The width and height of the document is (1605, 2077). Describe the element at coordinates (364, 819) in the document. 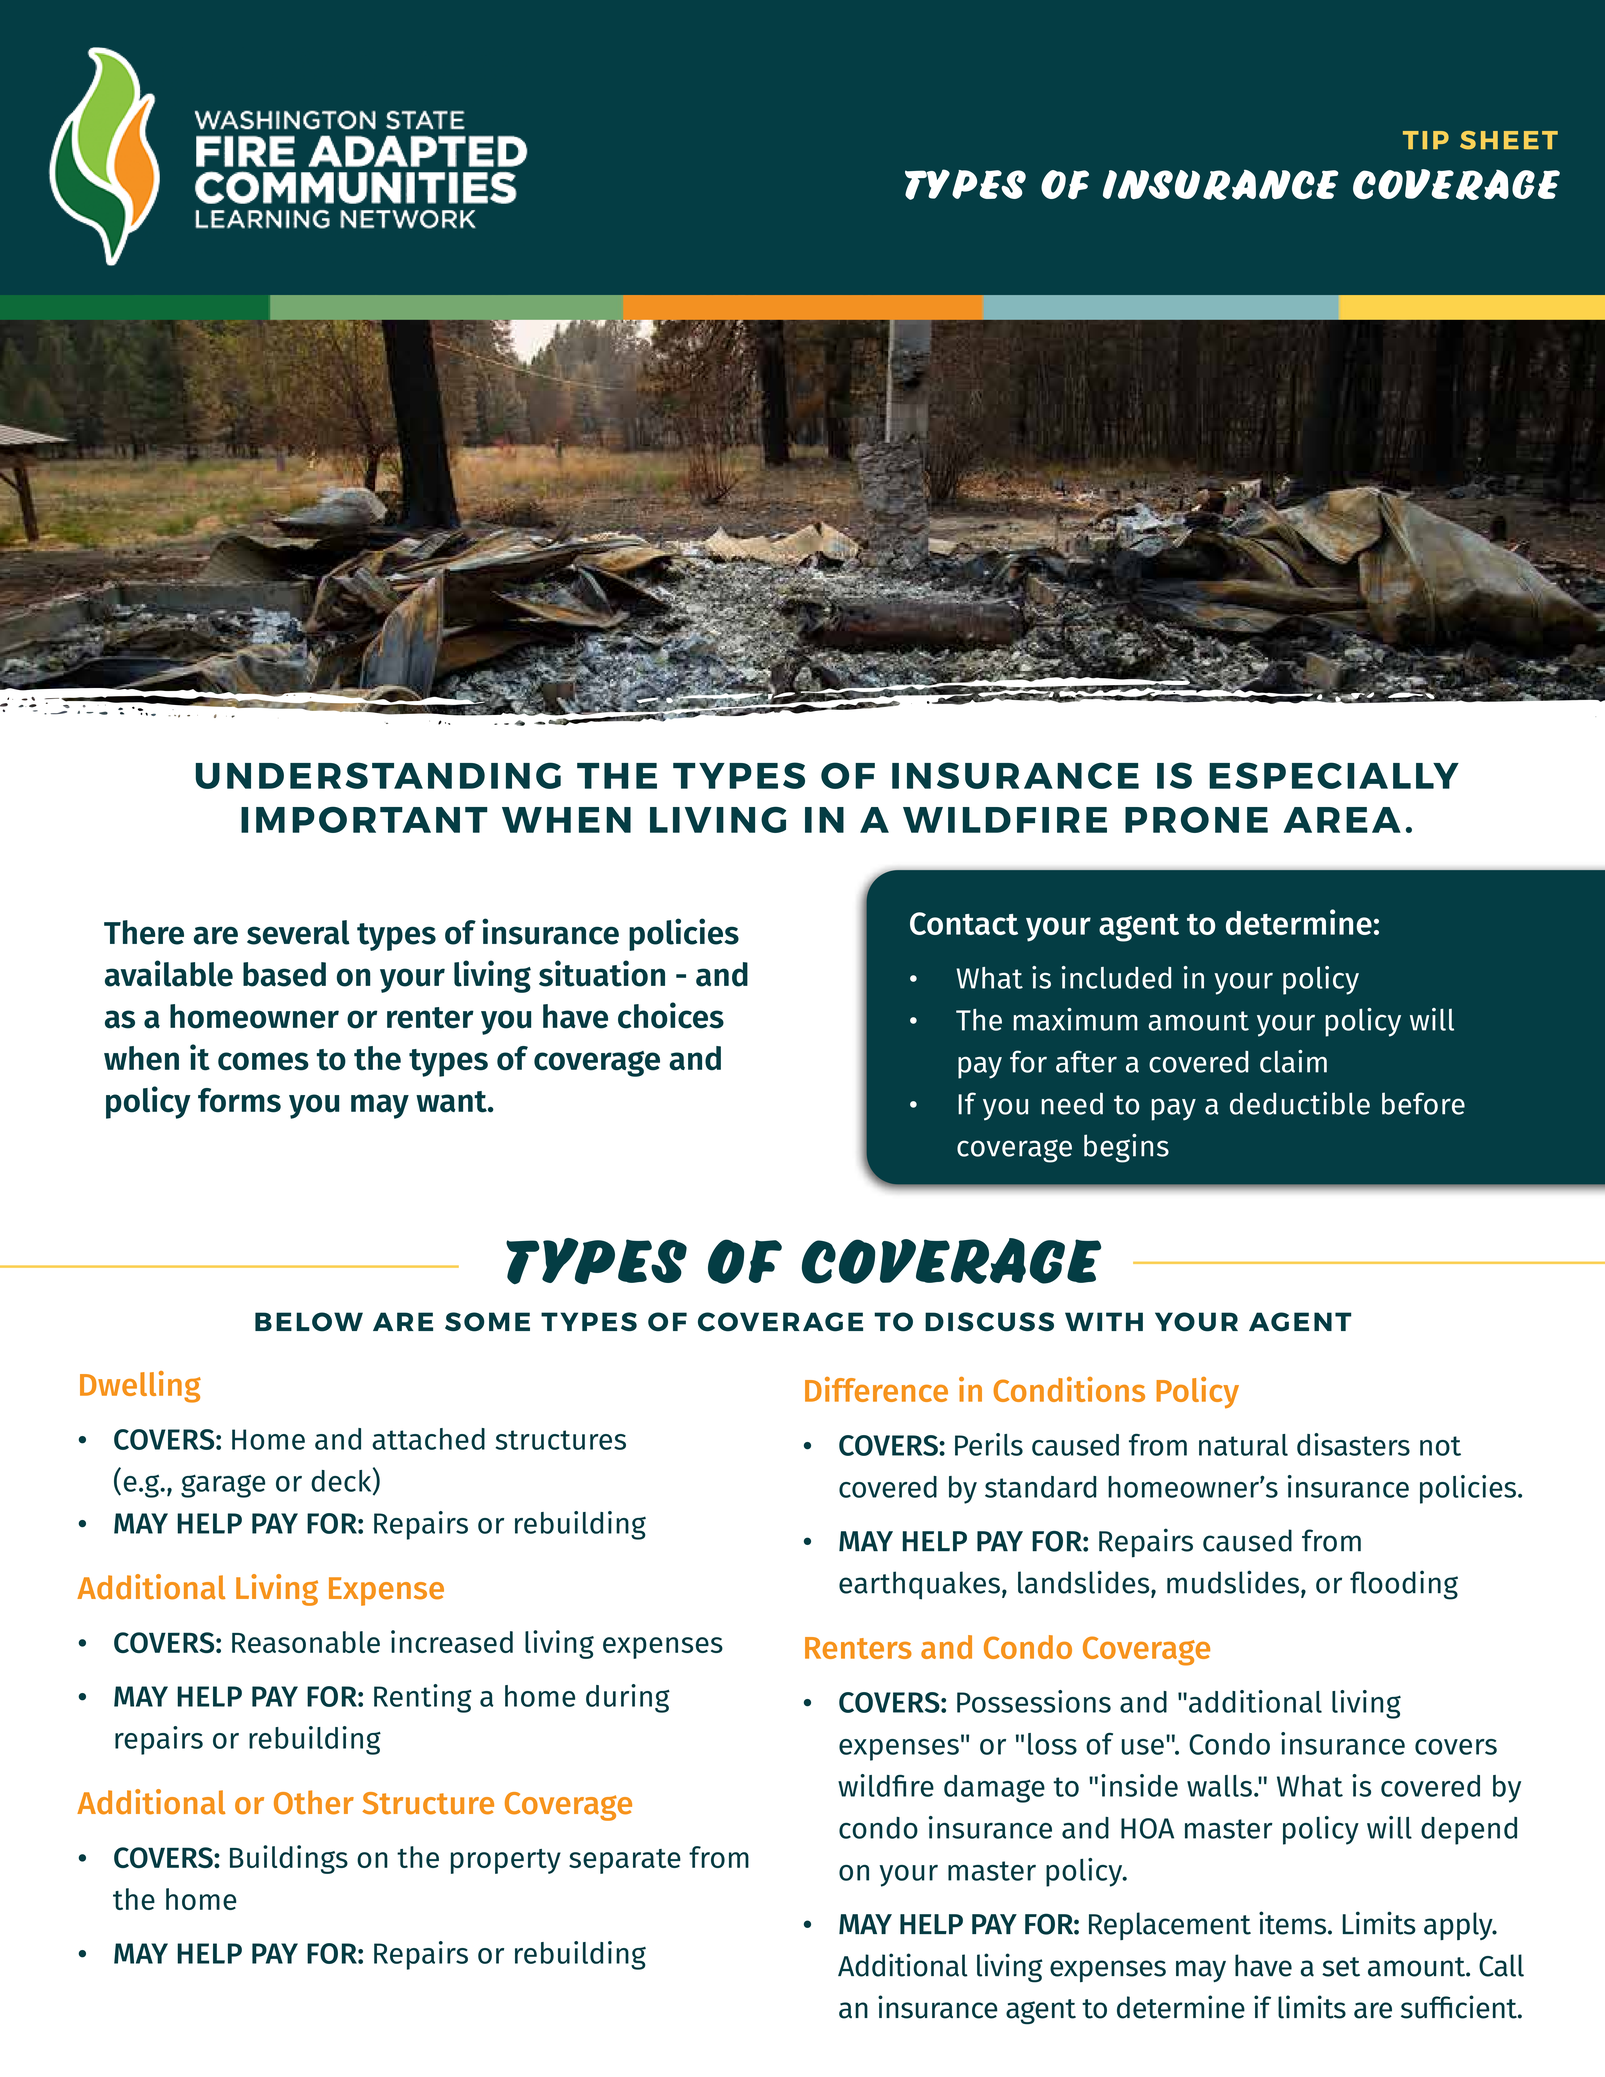

I see `IMPORTANT` at that location.
